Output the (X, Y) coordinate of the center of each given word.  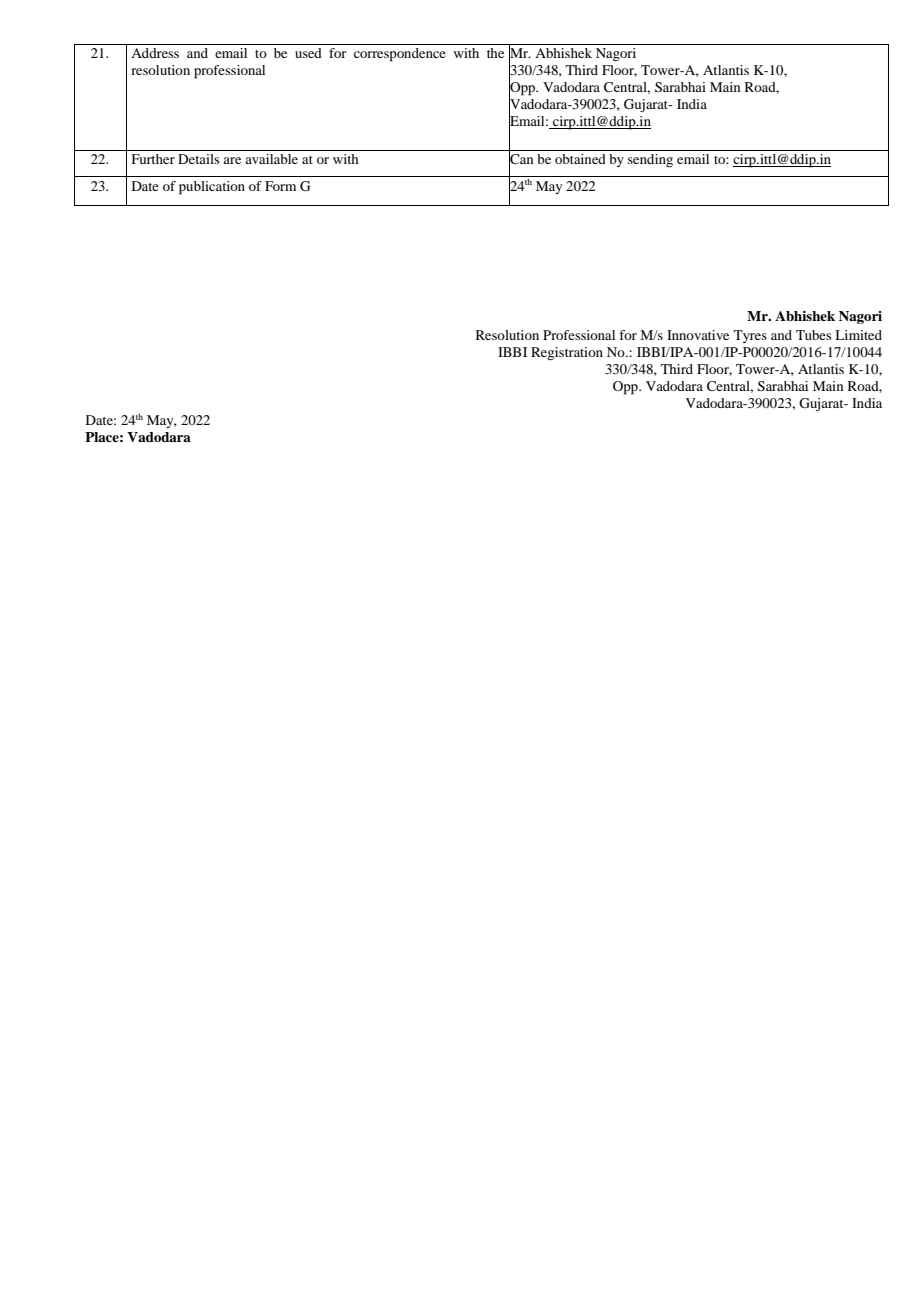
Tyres (750, 336)
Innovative (698, 335)
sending (650, 160)
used (308, 53)
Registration (567, 353)
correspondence (400, 55)
